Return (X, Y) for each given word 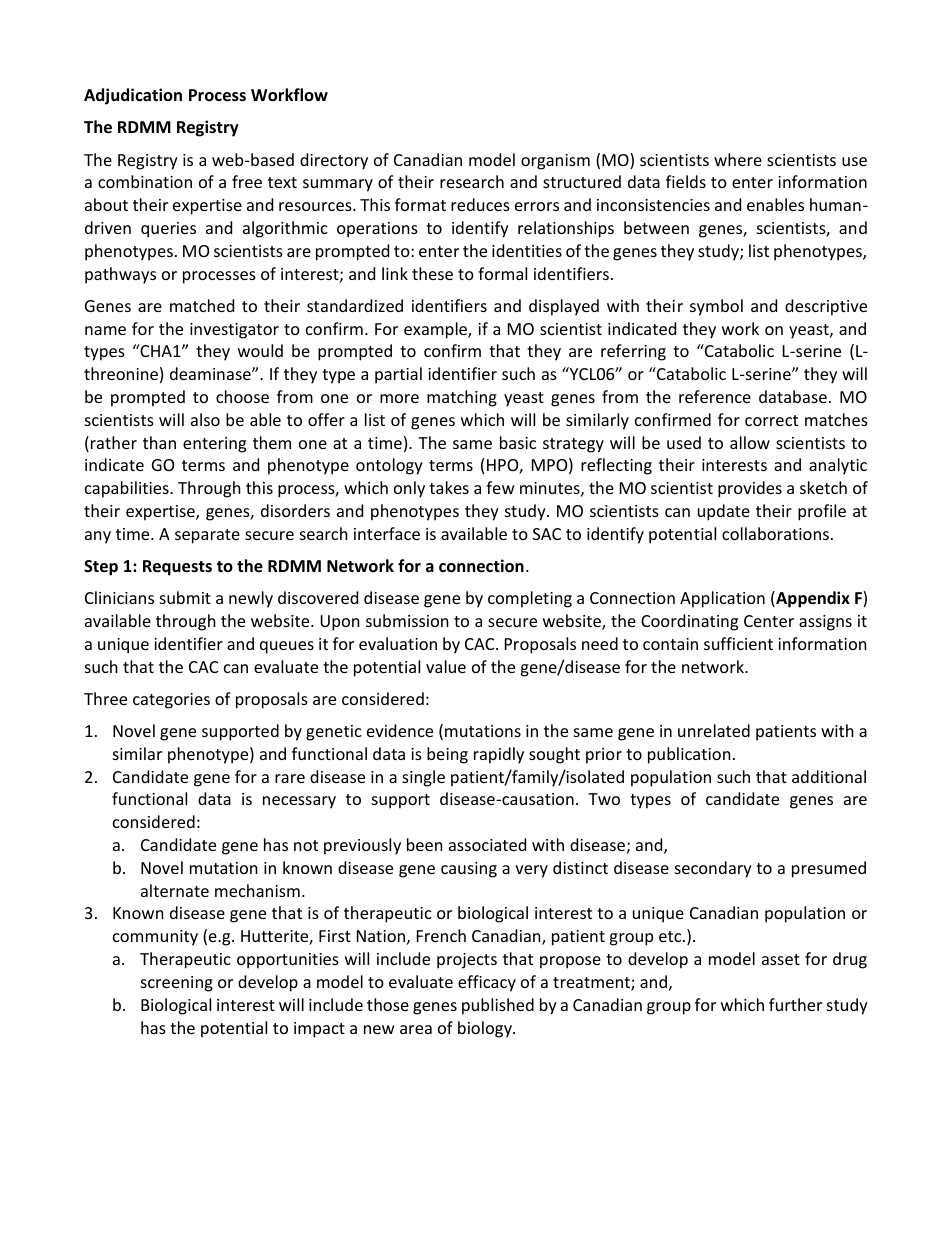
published (498, 1006)
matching (462, 398)
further (795, 1004)
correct (771, 420)
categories (171, 701)
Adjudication (133, 96)
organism (555, 162)
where (738, 159)
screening (177, 984)
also (205, 419)
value (446, 666)
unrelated (714, 730)
